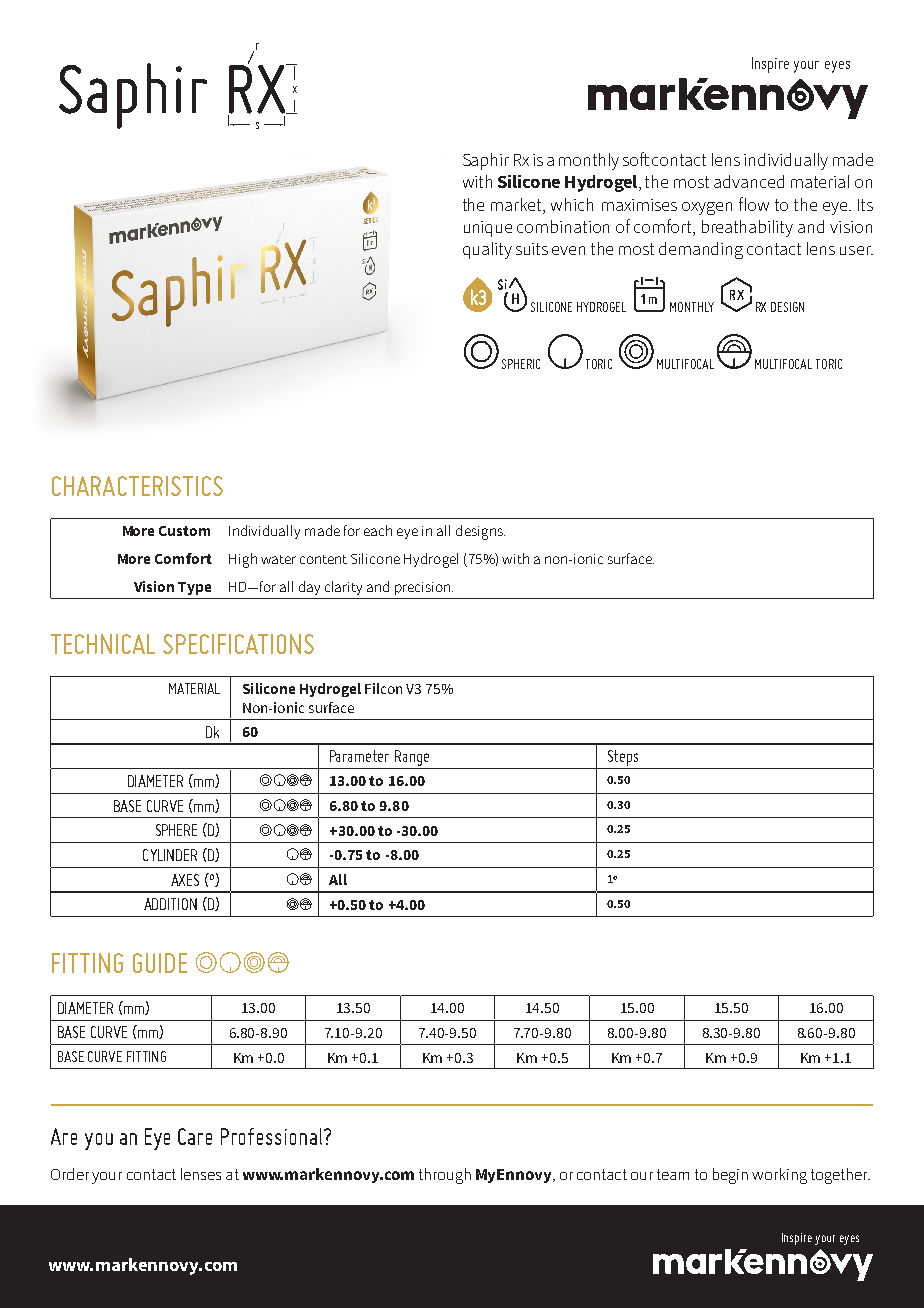 This screenshot has height=1308, width=924. What do you see at coordinates (195, 1136) in the screenshot?
I see `Care` at bounding box center [195, 1136].
